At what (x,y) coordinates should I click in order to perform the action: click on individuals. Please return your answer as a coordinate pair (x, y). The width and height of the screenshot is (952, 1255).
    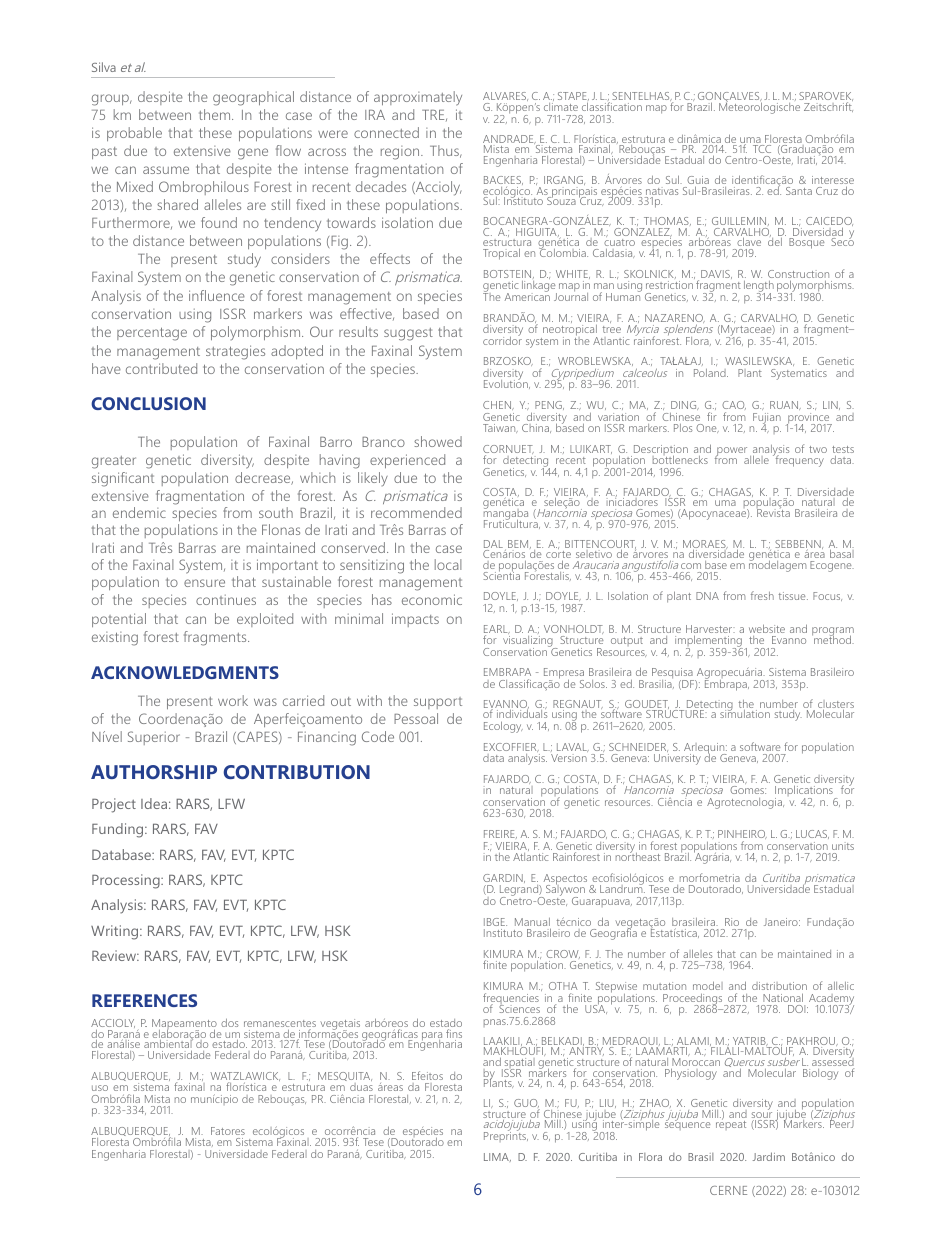
    Looking at the image, I should click on (522, 715).
